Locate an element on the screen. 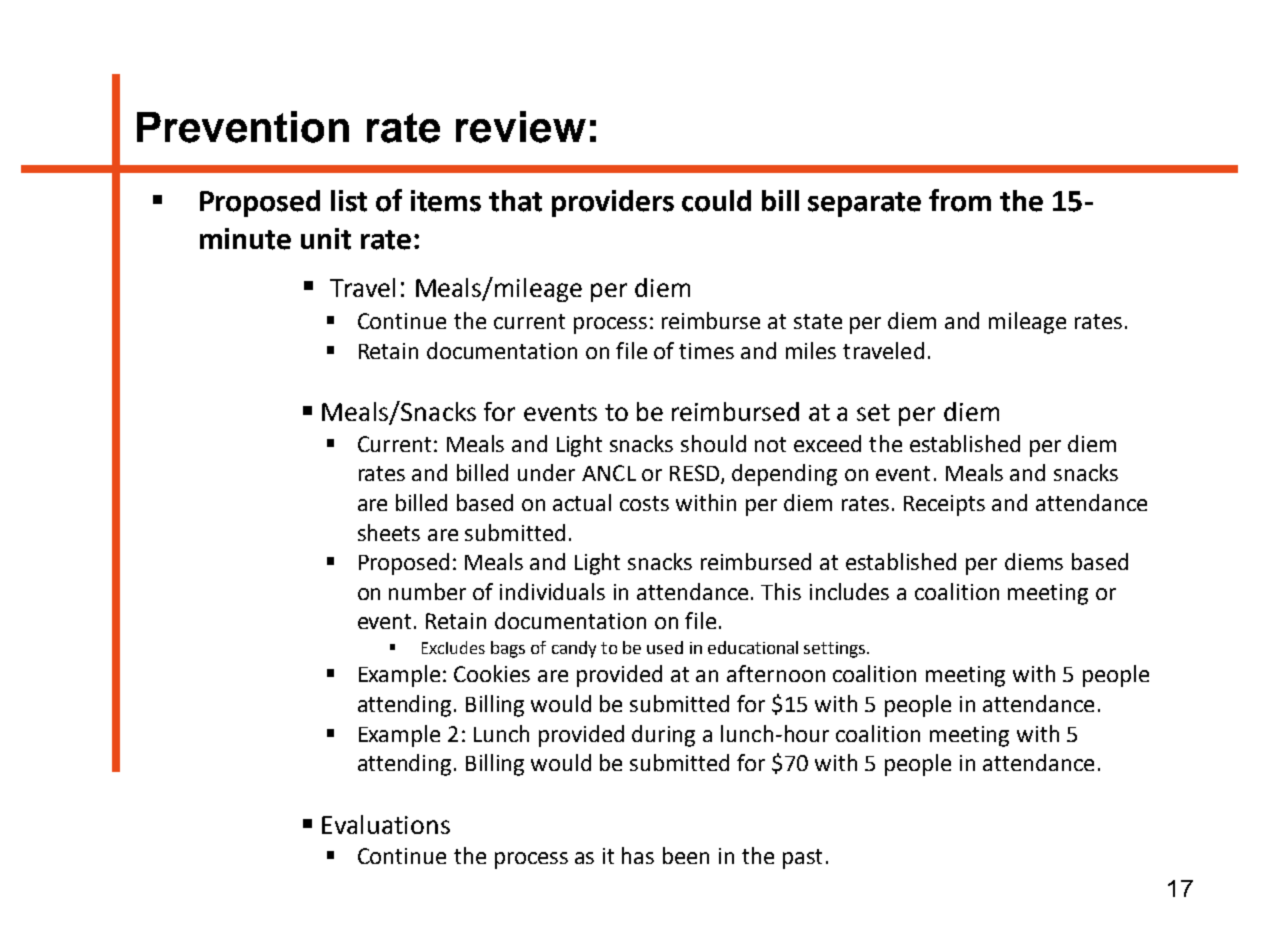 The height and width of the screenshot is (952, 1270). items is located at coordinates (446, 201).
